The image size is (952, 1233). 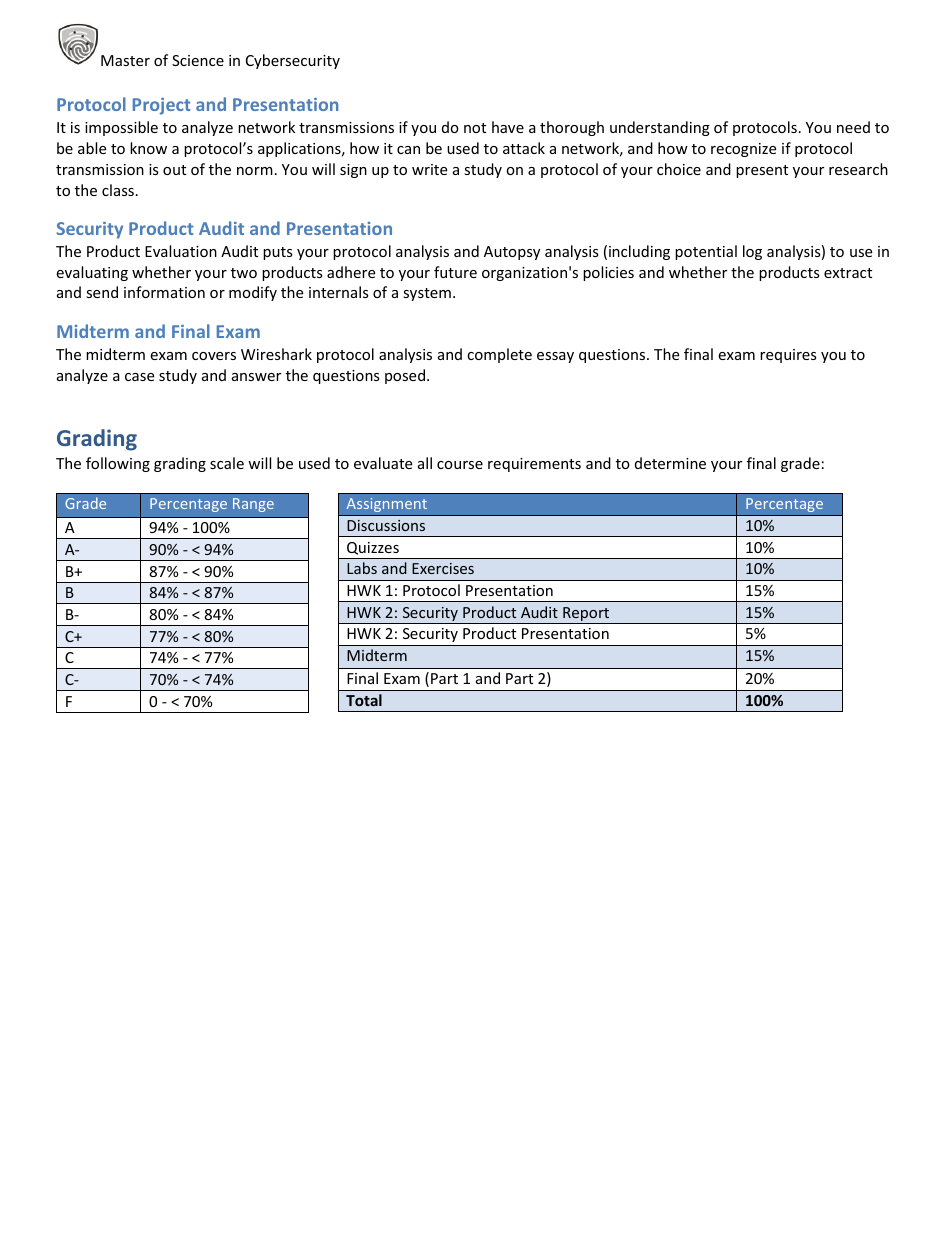 What do you see at coordinates (455, 272) in the screenshot?
I see `future` at bounding box center [455, 272].
